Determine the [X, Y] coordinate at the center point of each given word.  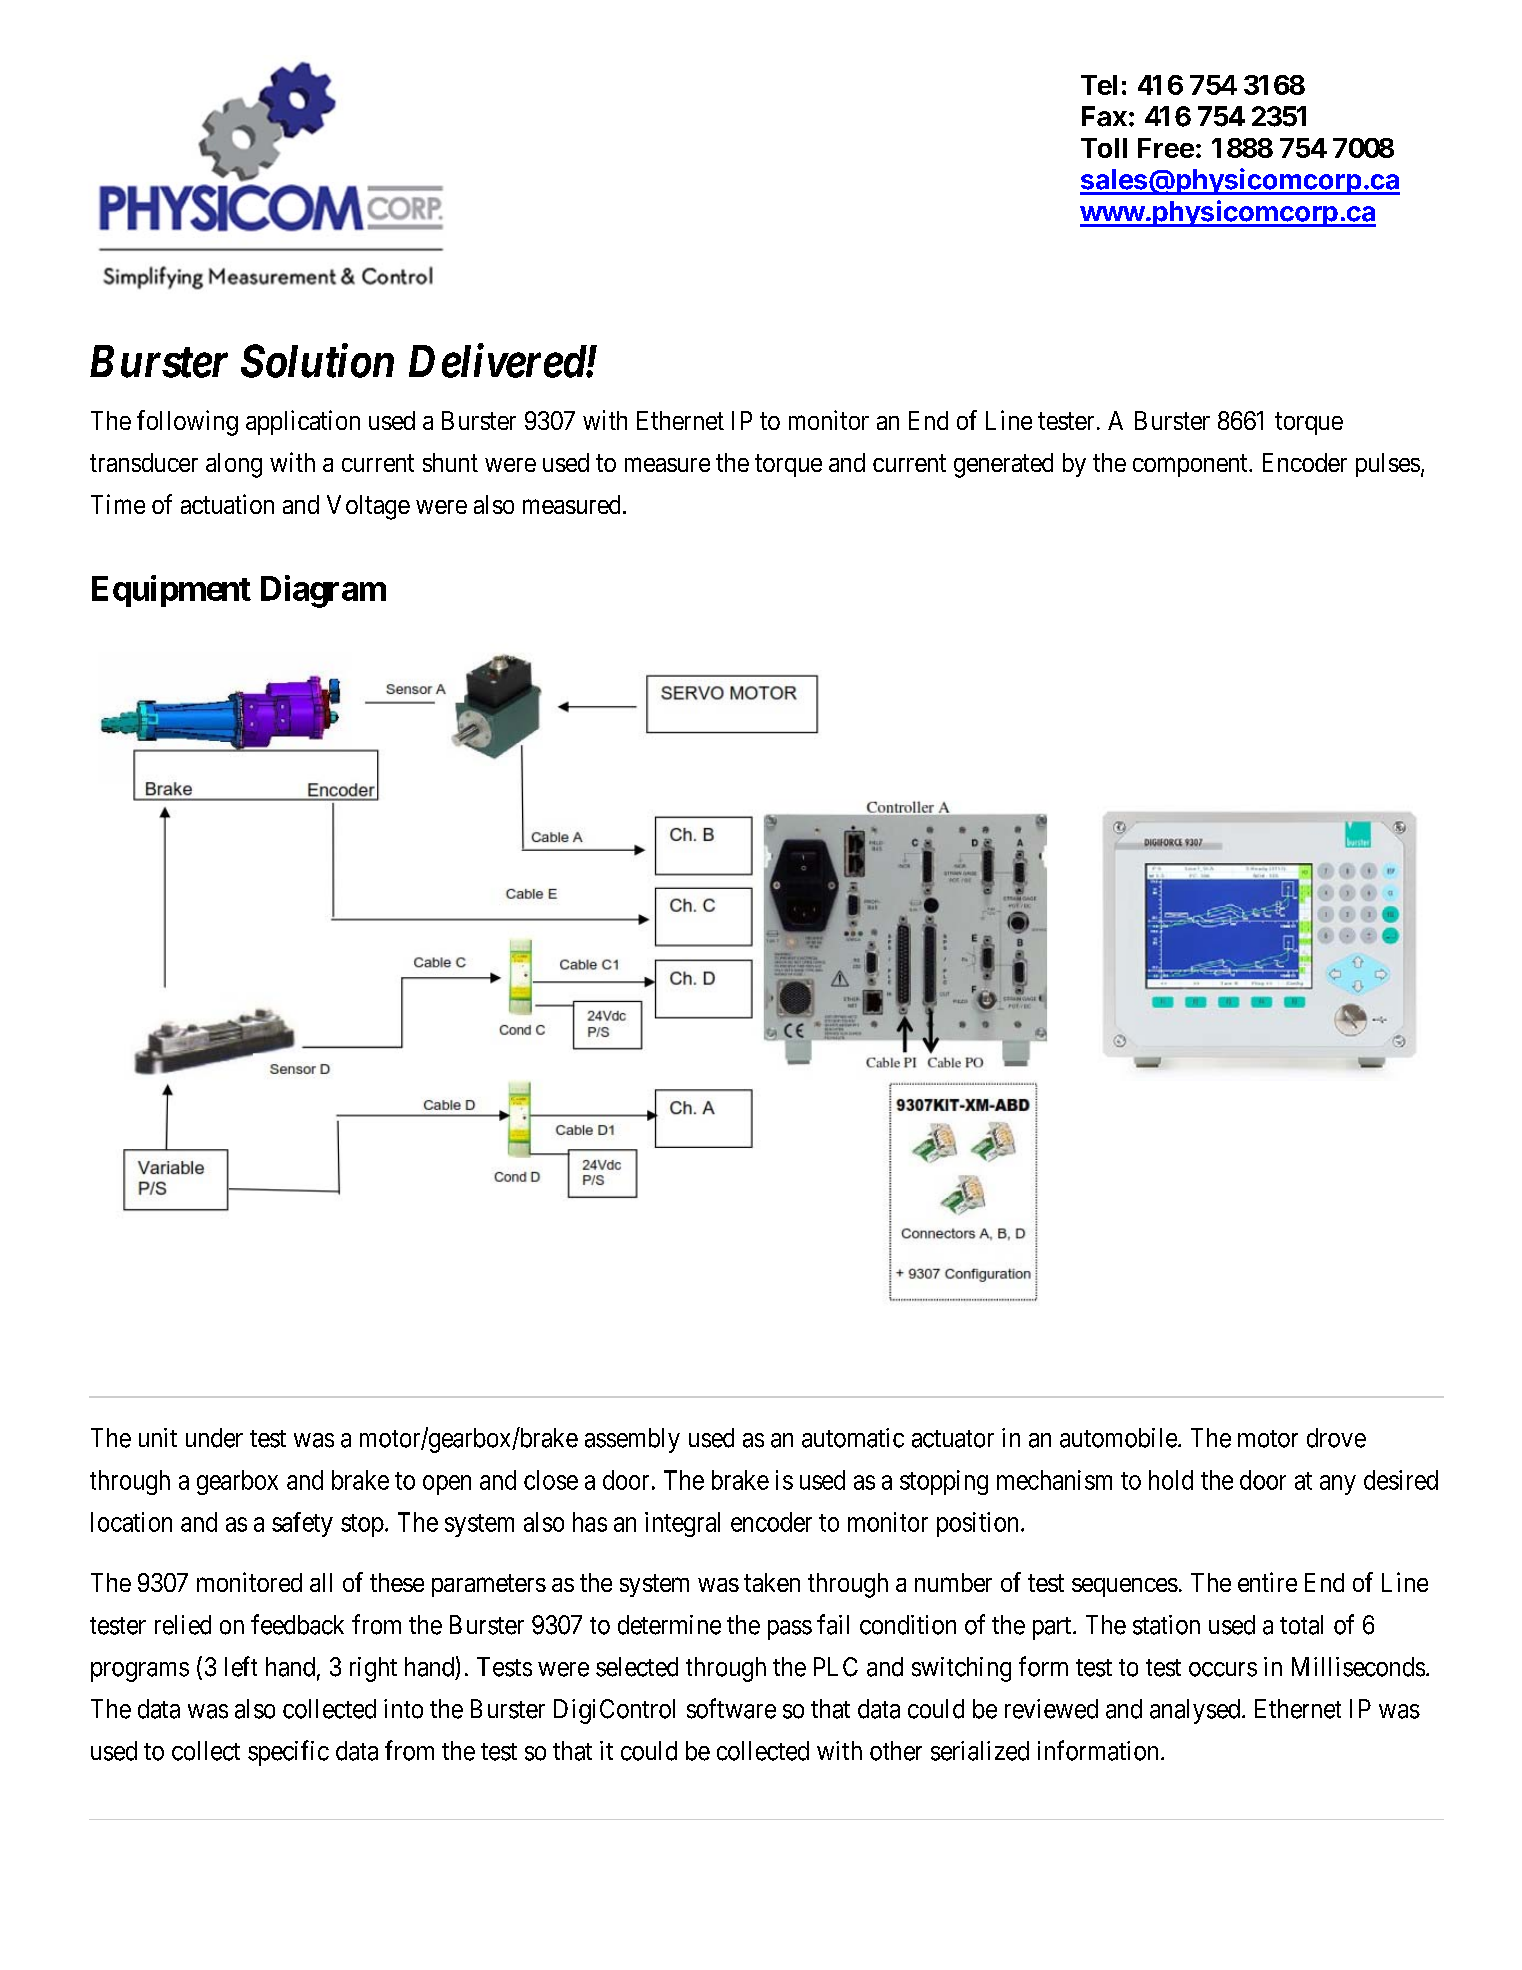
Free [1166, 148]
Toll [1104, 148]
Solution [317, 361]
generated [1003, 465]
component [1191, 465]
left [241, 1666]
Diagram [323, 591]
